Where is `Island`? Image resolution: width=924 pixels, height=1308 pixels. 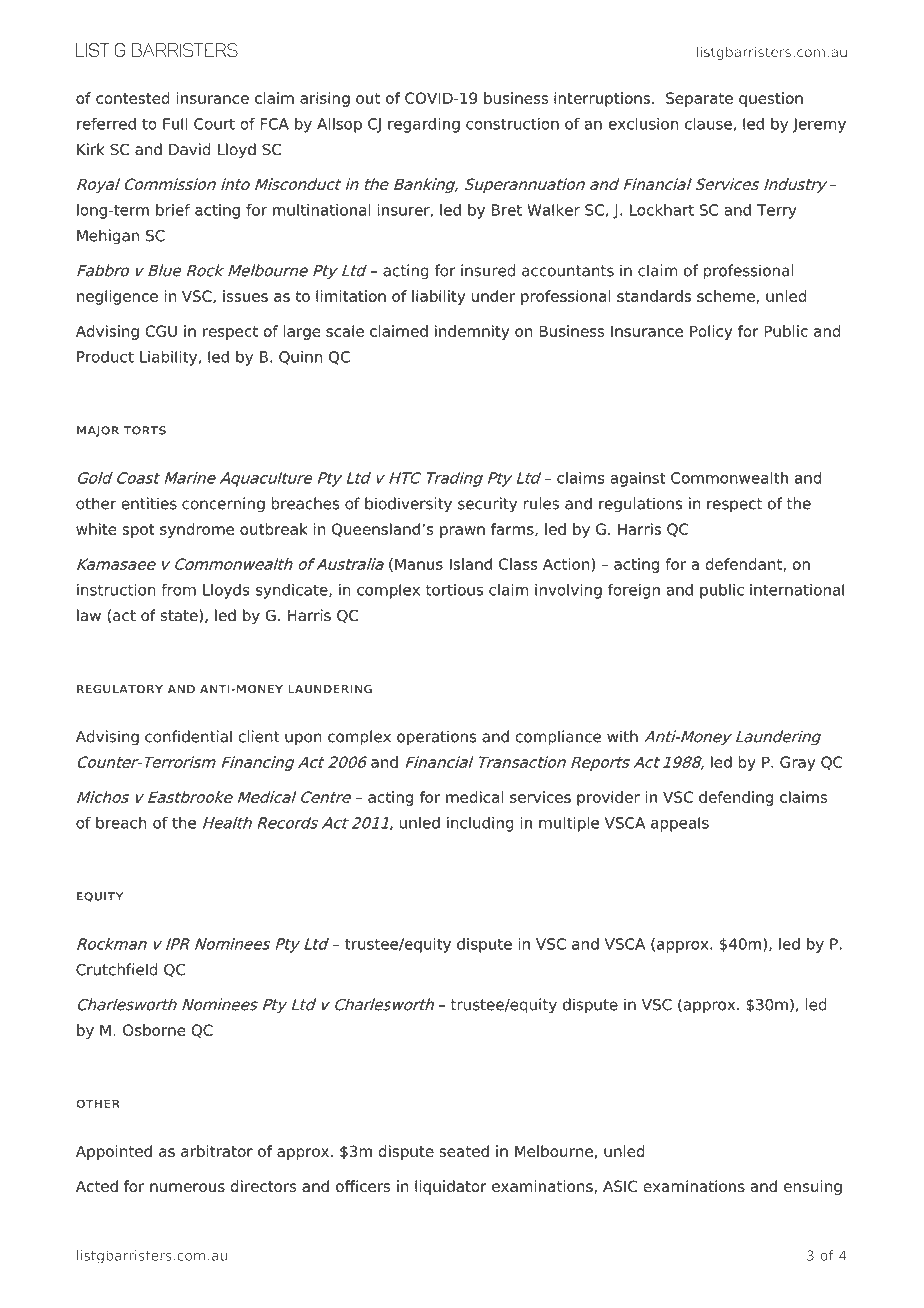
Island is located at coordinates (471, 564).
